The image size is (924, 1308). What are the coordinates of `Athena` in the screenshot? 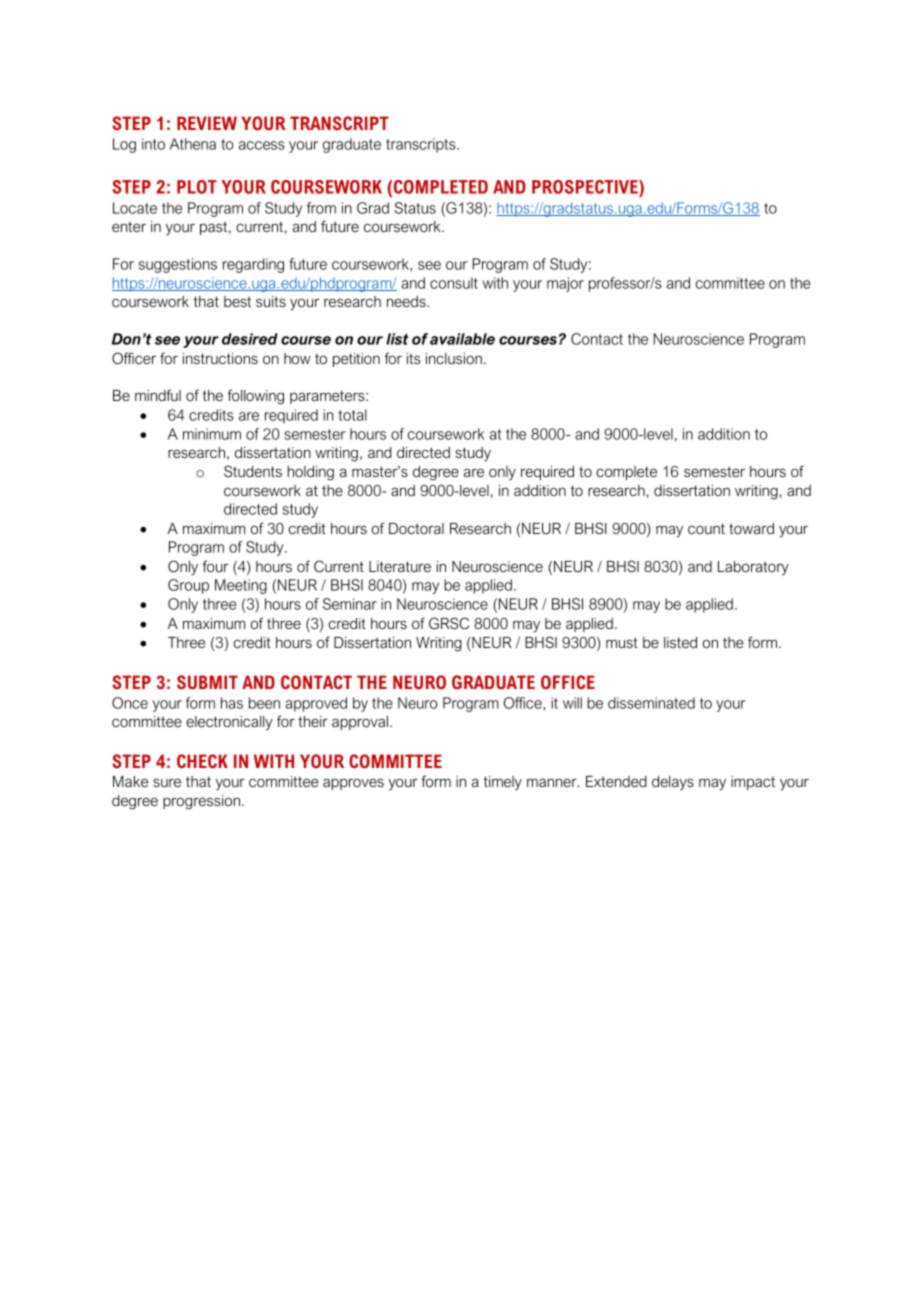 It's located at (193, 144).
